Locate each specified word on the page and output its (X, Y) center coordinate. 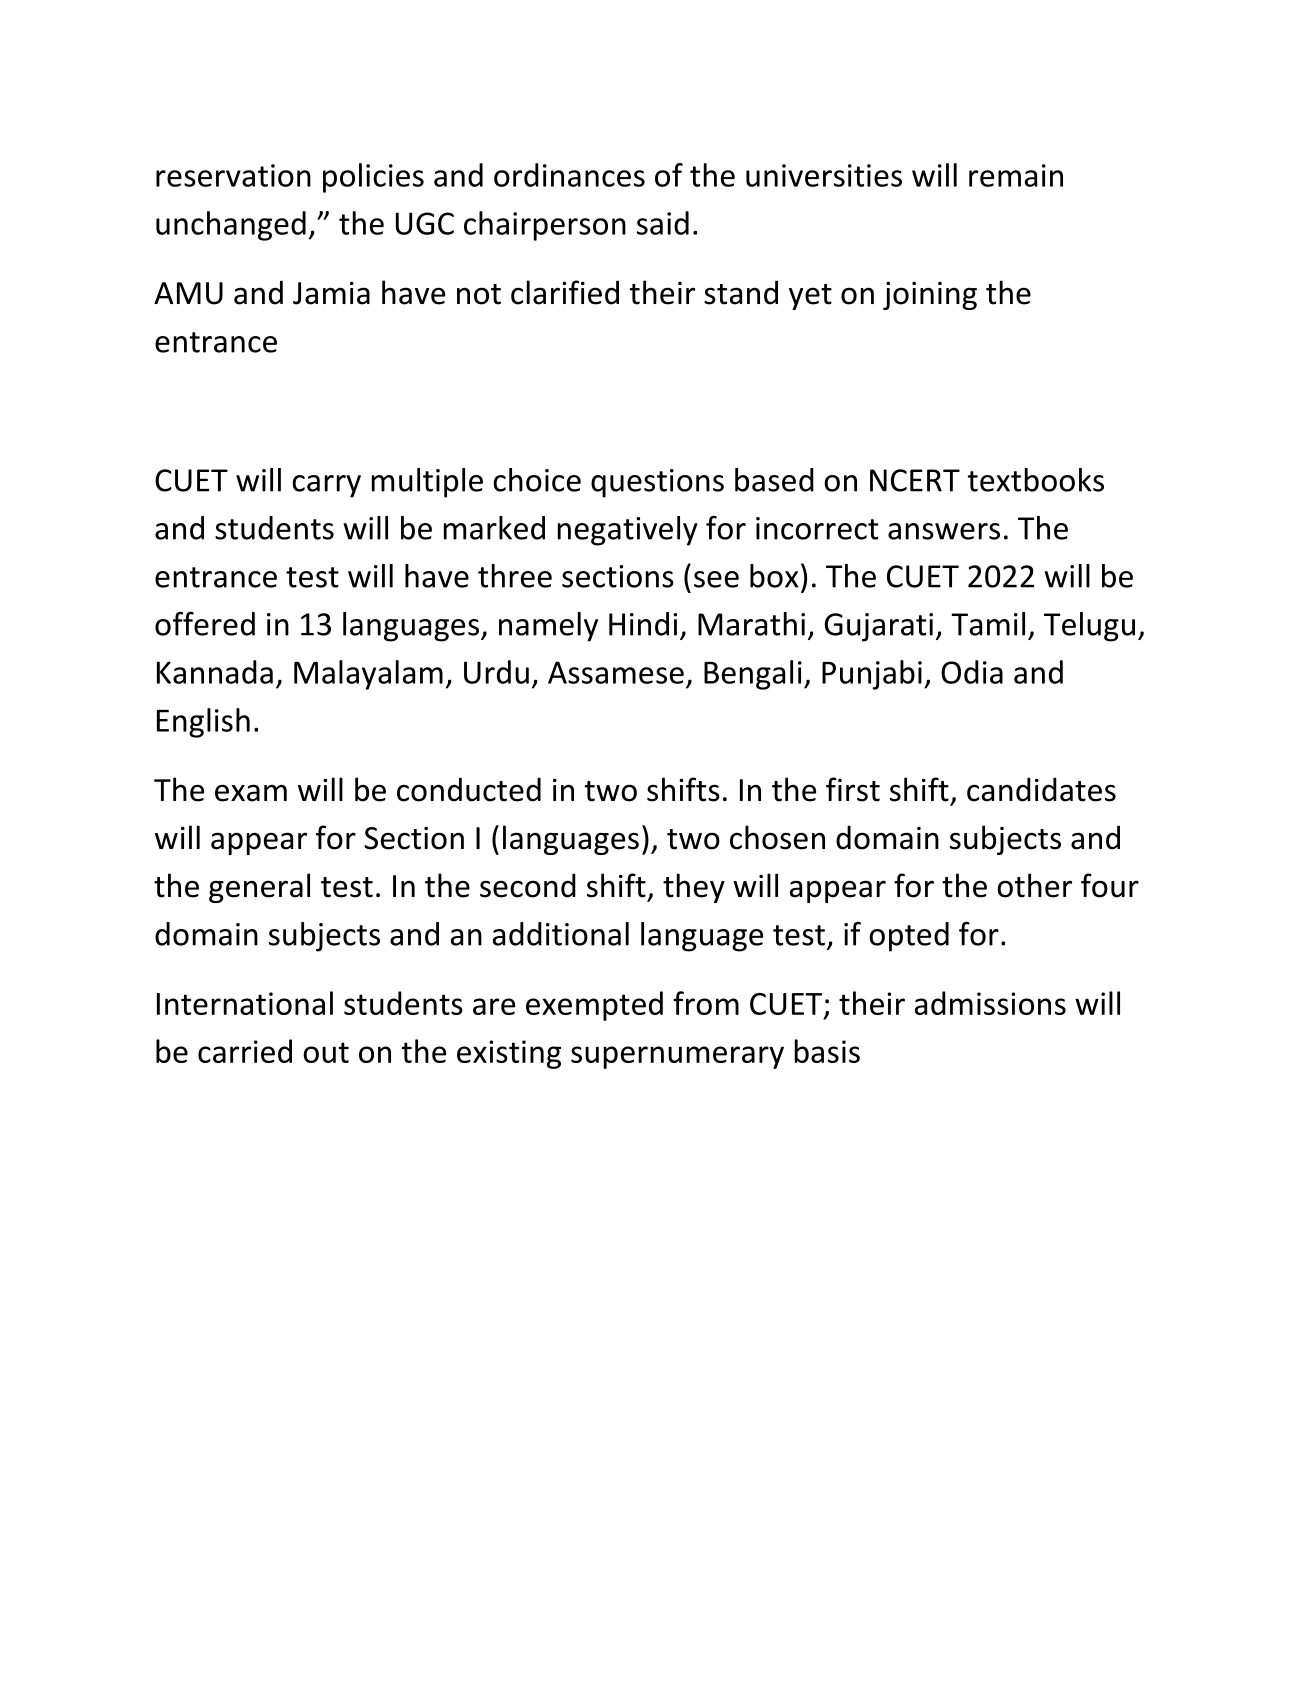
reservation (233, 175)
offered (205, 624)
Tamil (988, 624)
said (663, 223)
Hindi (643, 624)
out (326, 1052)
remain (1016, 175)
